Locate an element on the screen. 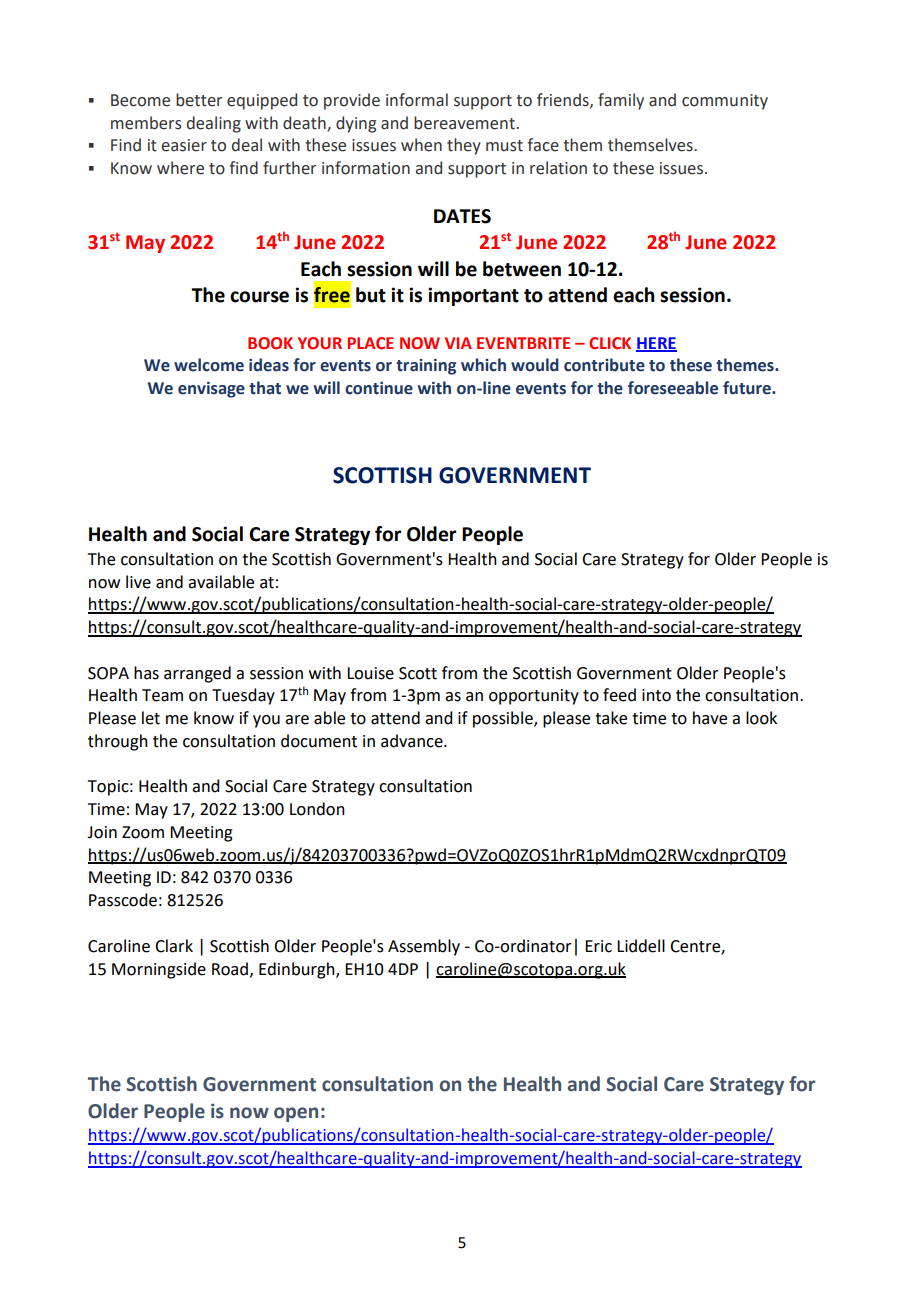 The width and height of the screenshot is (924, 1308). envisage is located at coordinates (211, 390).
